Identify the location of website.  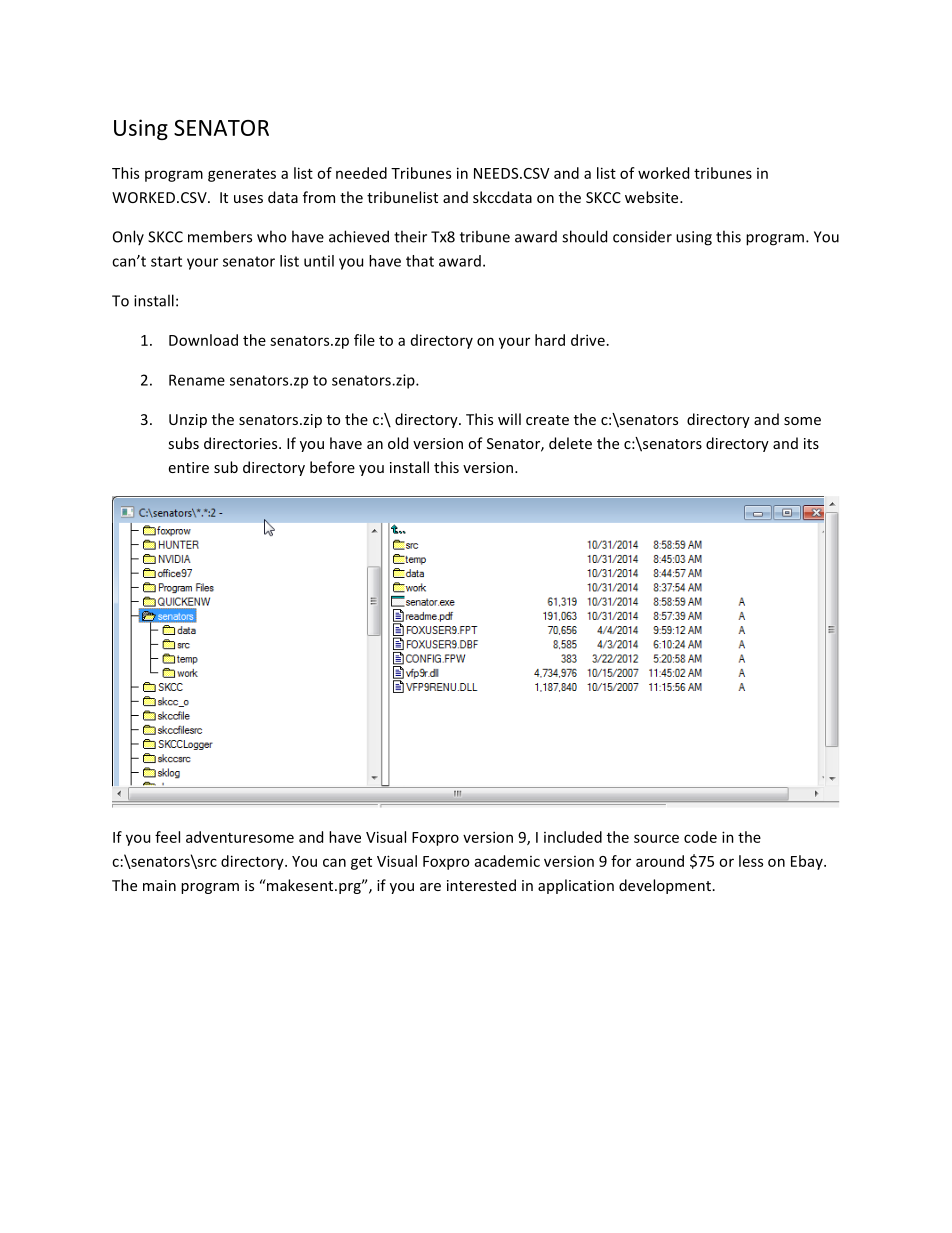
(653, 197).
